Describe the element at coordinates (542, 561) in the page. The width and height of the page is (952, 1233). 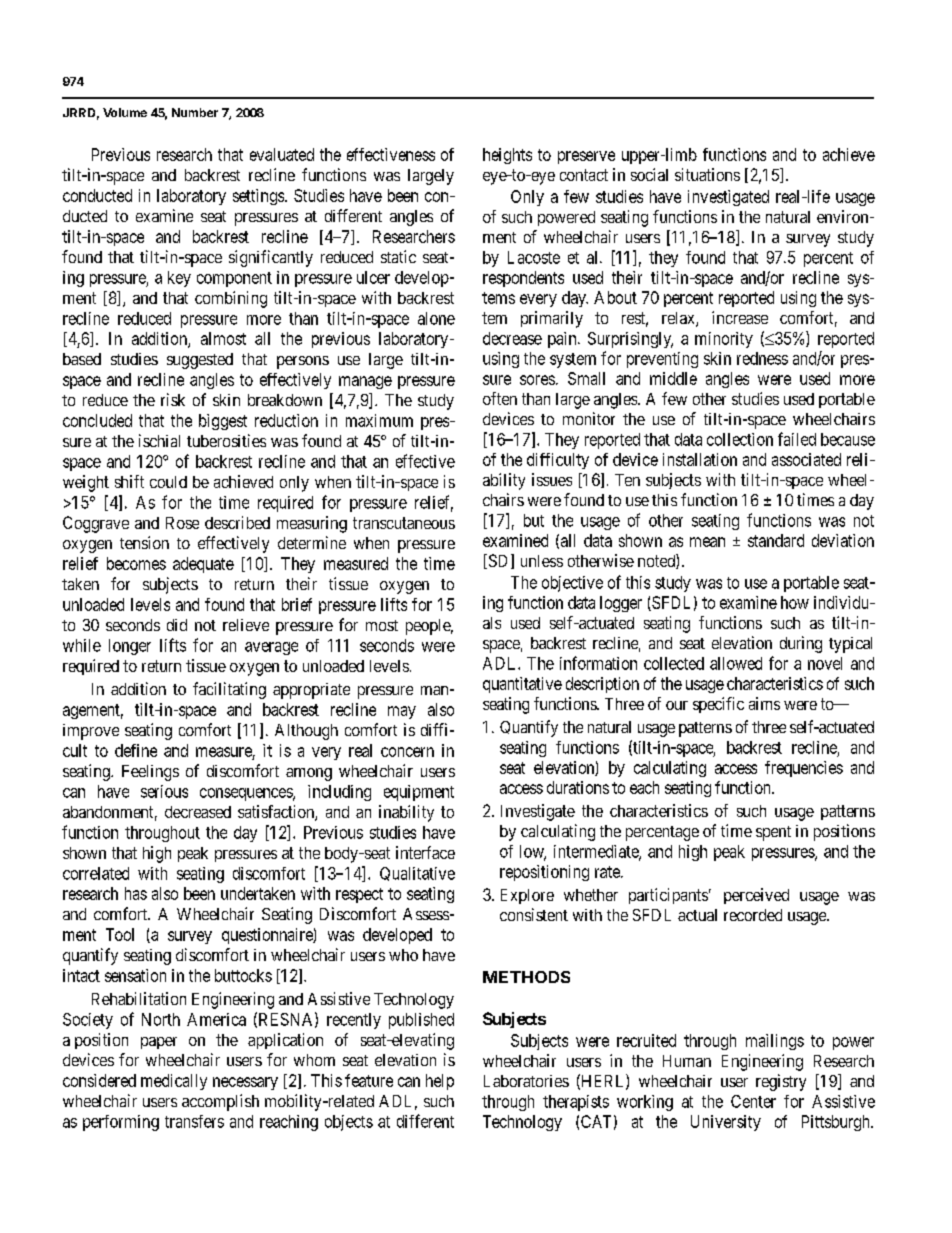
I see `unless` at that location.
